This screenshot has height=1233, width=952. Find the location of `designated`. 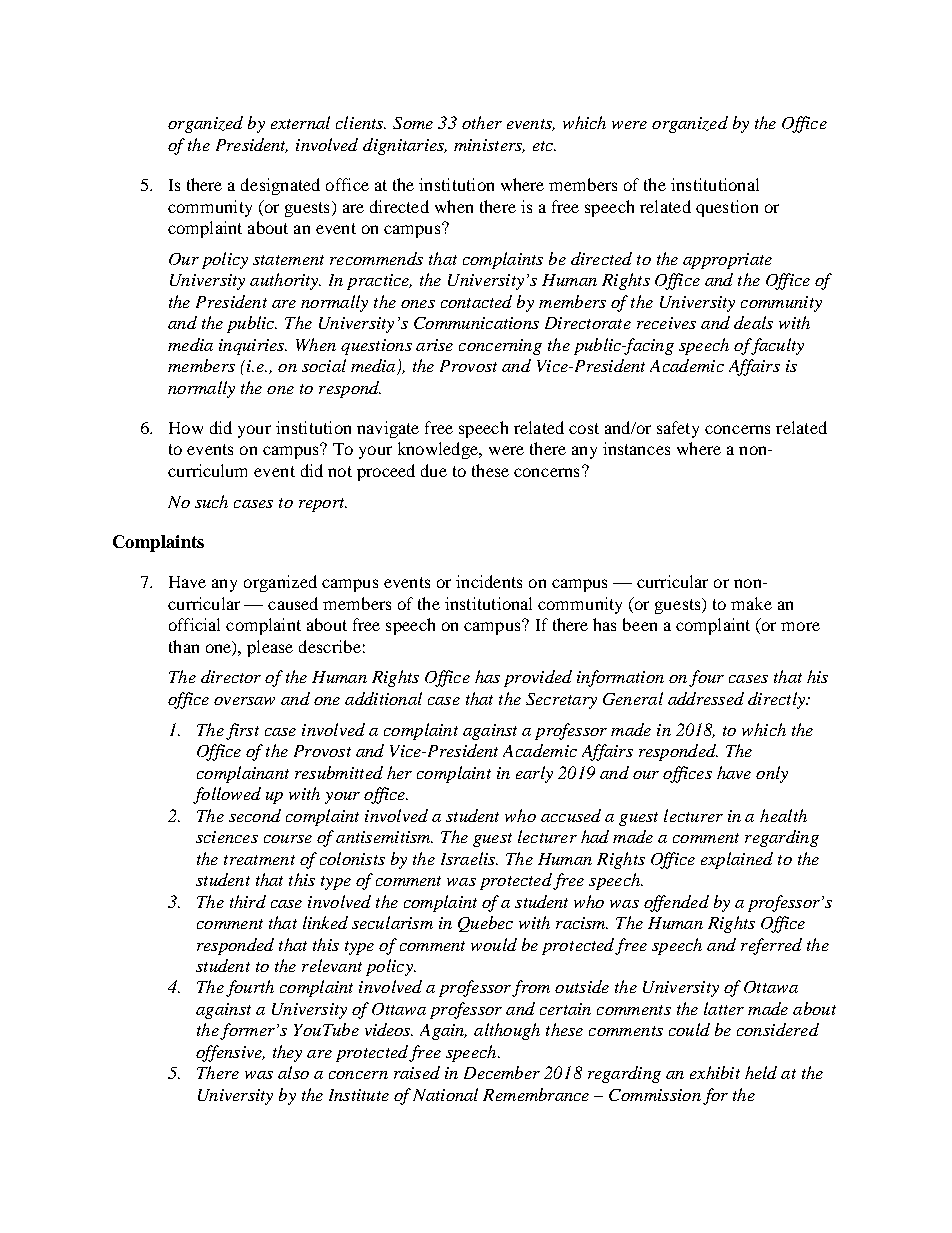

designated is located at coordinates (280, 186).
